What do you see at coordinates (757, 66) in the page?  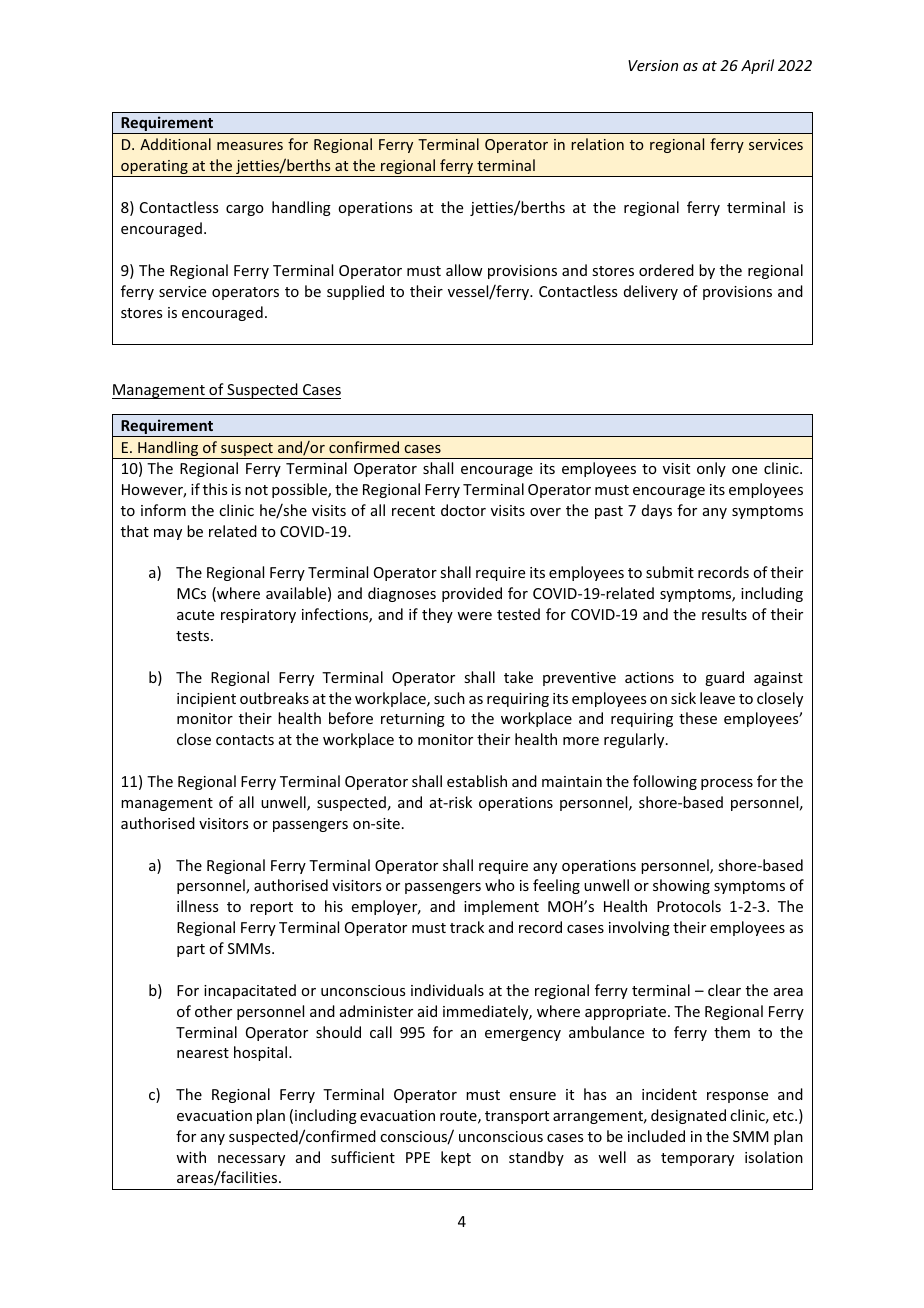 I see `April` at bounding box center [757, 66].
